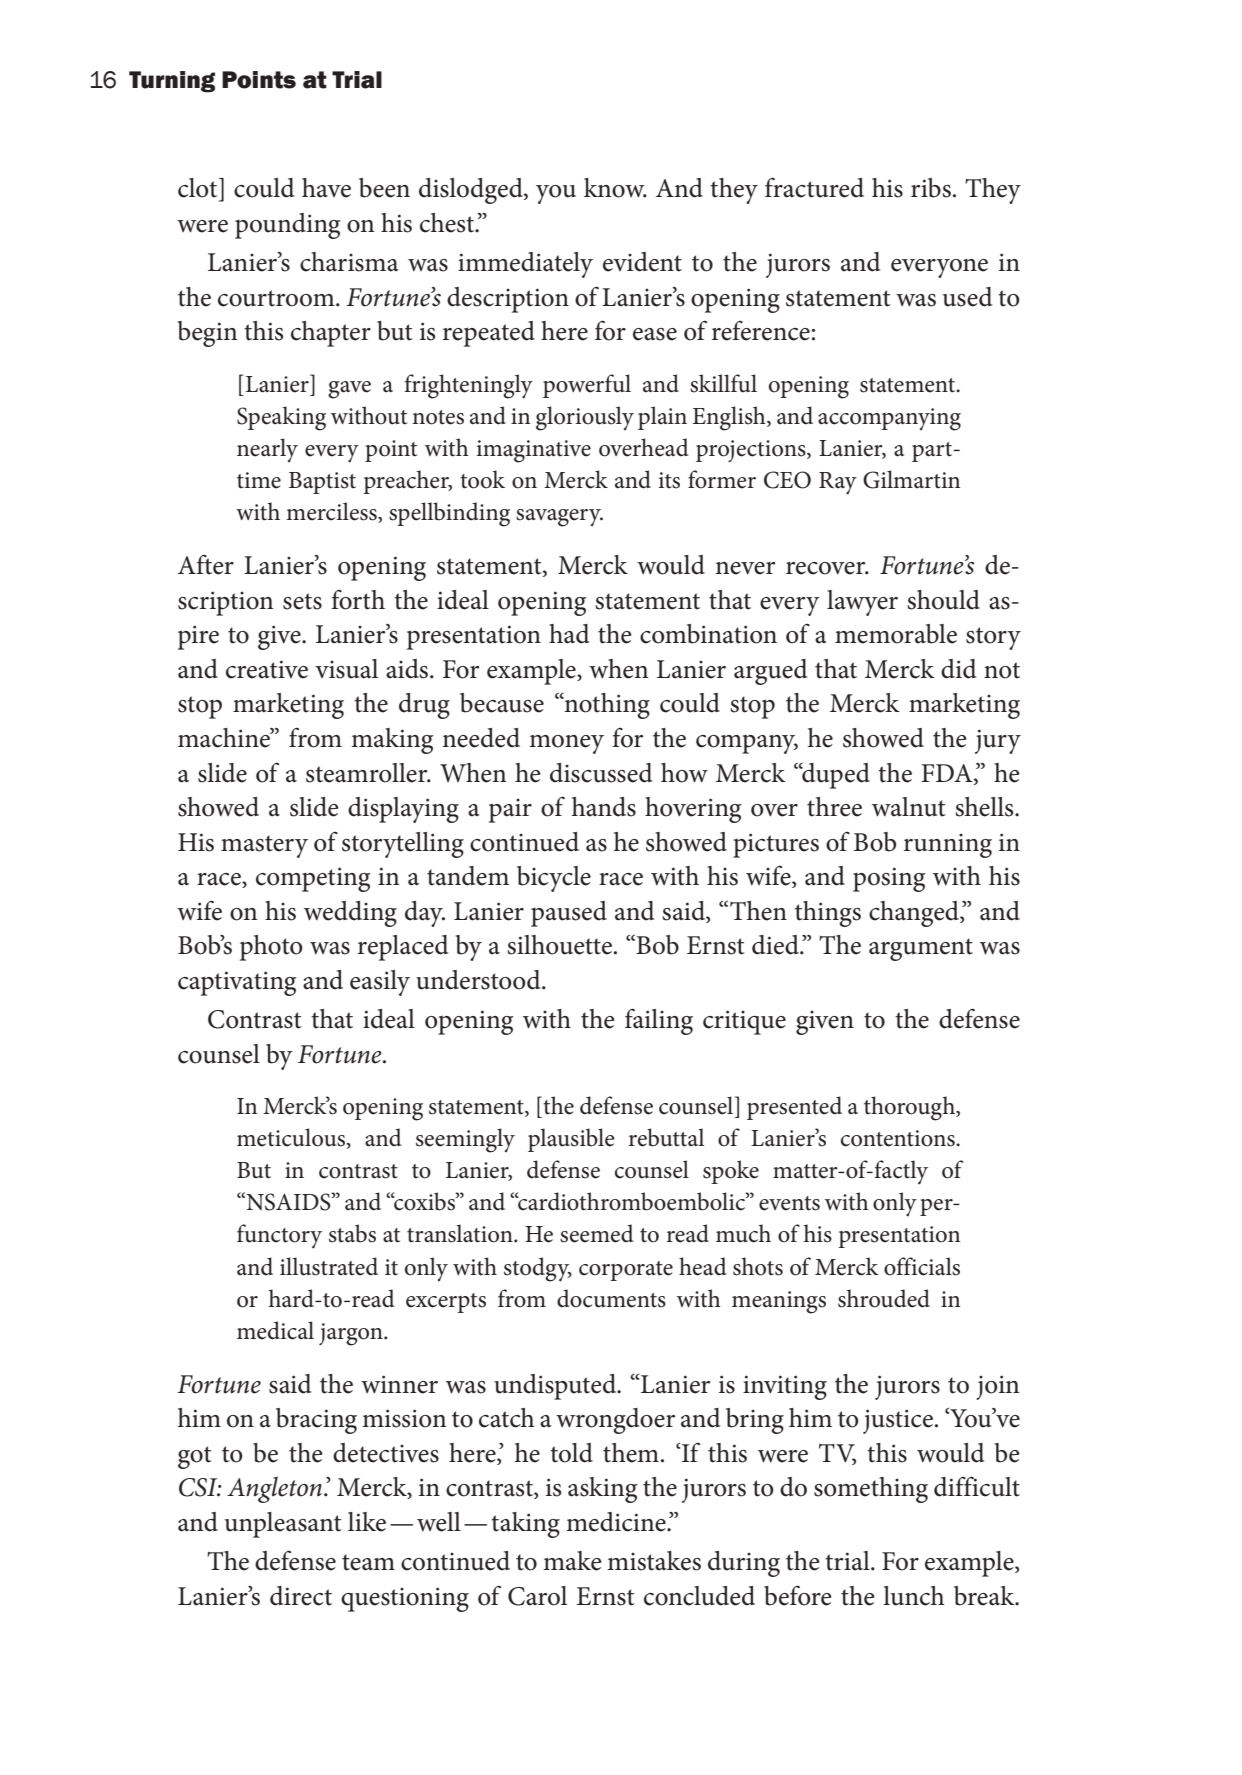 The height and width of the screenshot is (1775, 1242). Describe the element at coordinates (267, 669) in the screenshot. I see `creative` at that location.
